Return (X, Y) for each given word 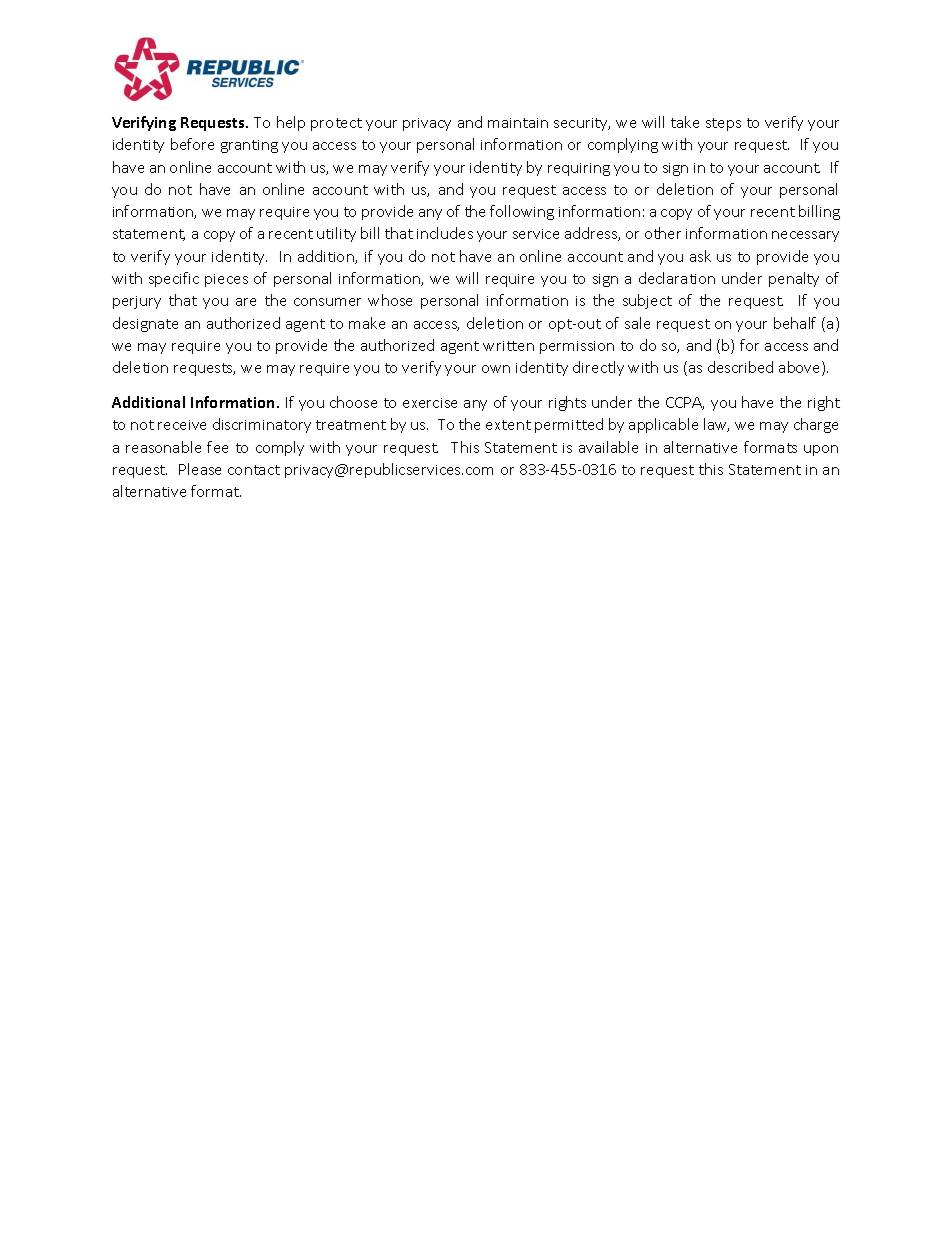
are (246, 302)
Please (200, 469)
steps (723, 124)
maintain (518, 123)
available (608, 447)
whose (390, 300)
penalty (794, 279)
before (192, 144)
